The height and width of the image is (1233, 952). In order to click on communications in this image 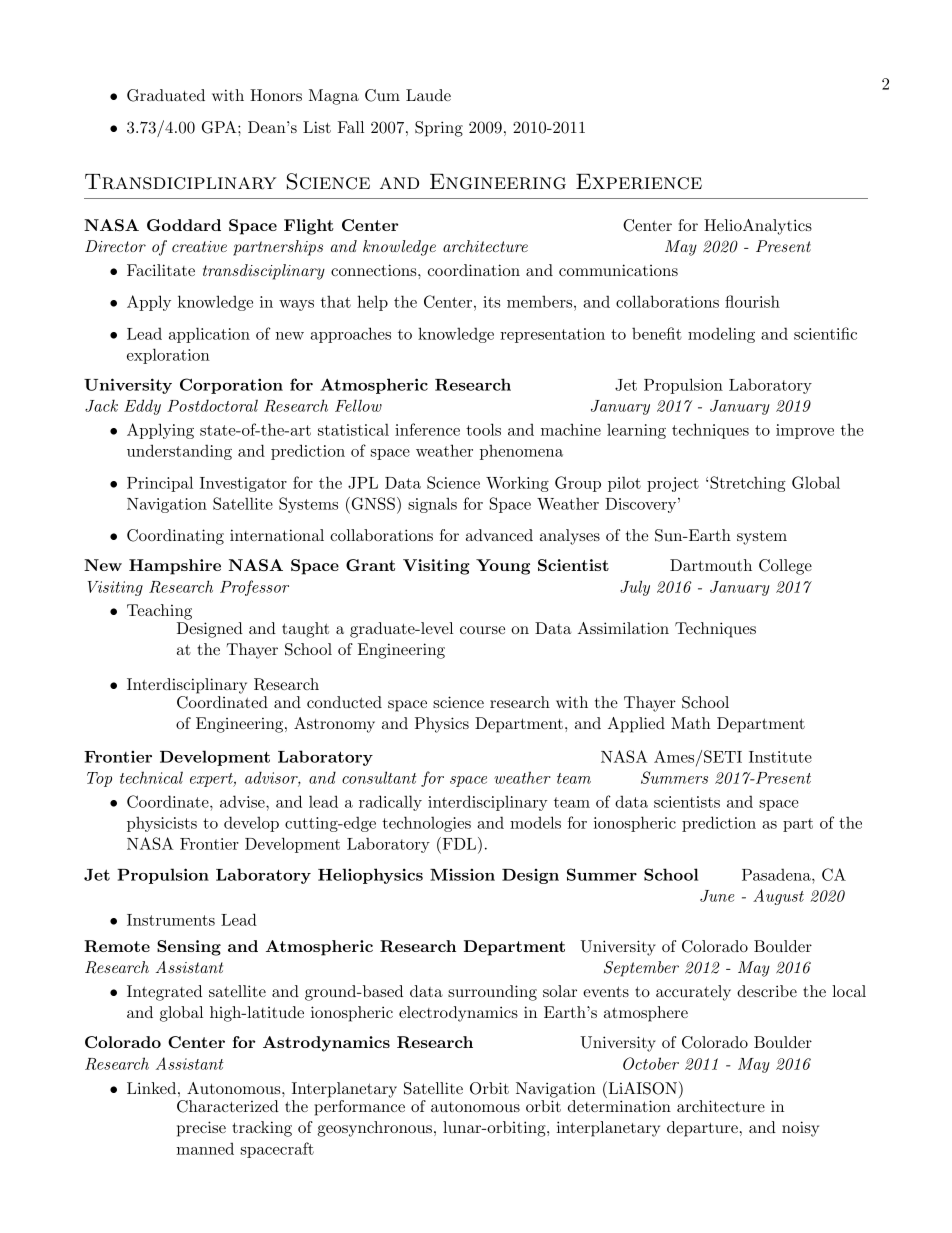, I will do `click(618, 270)`.
